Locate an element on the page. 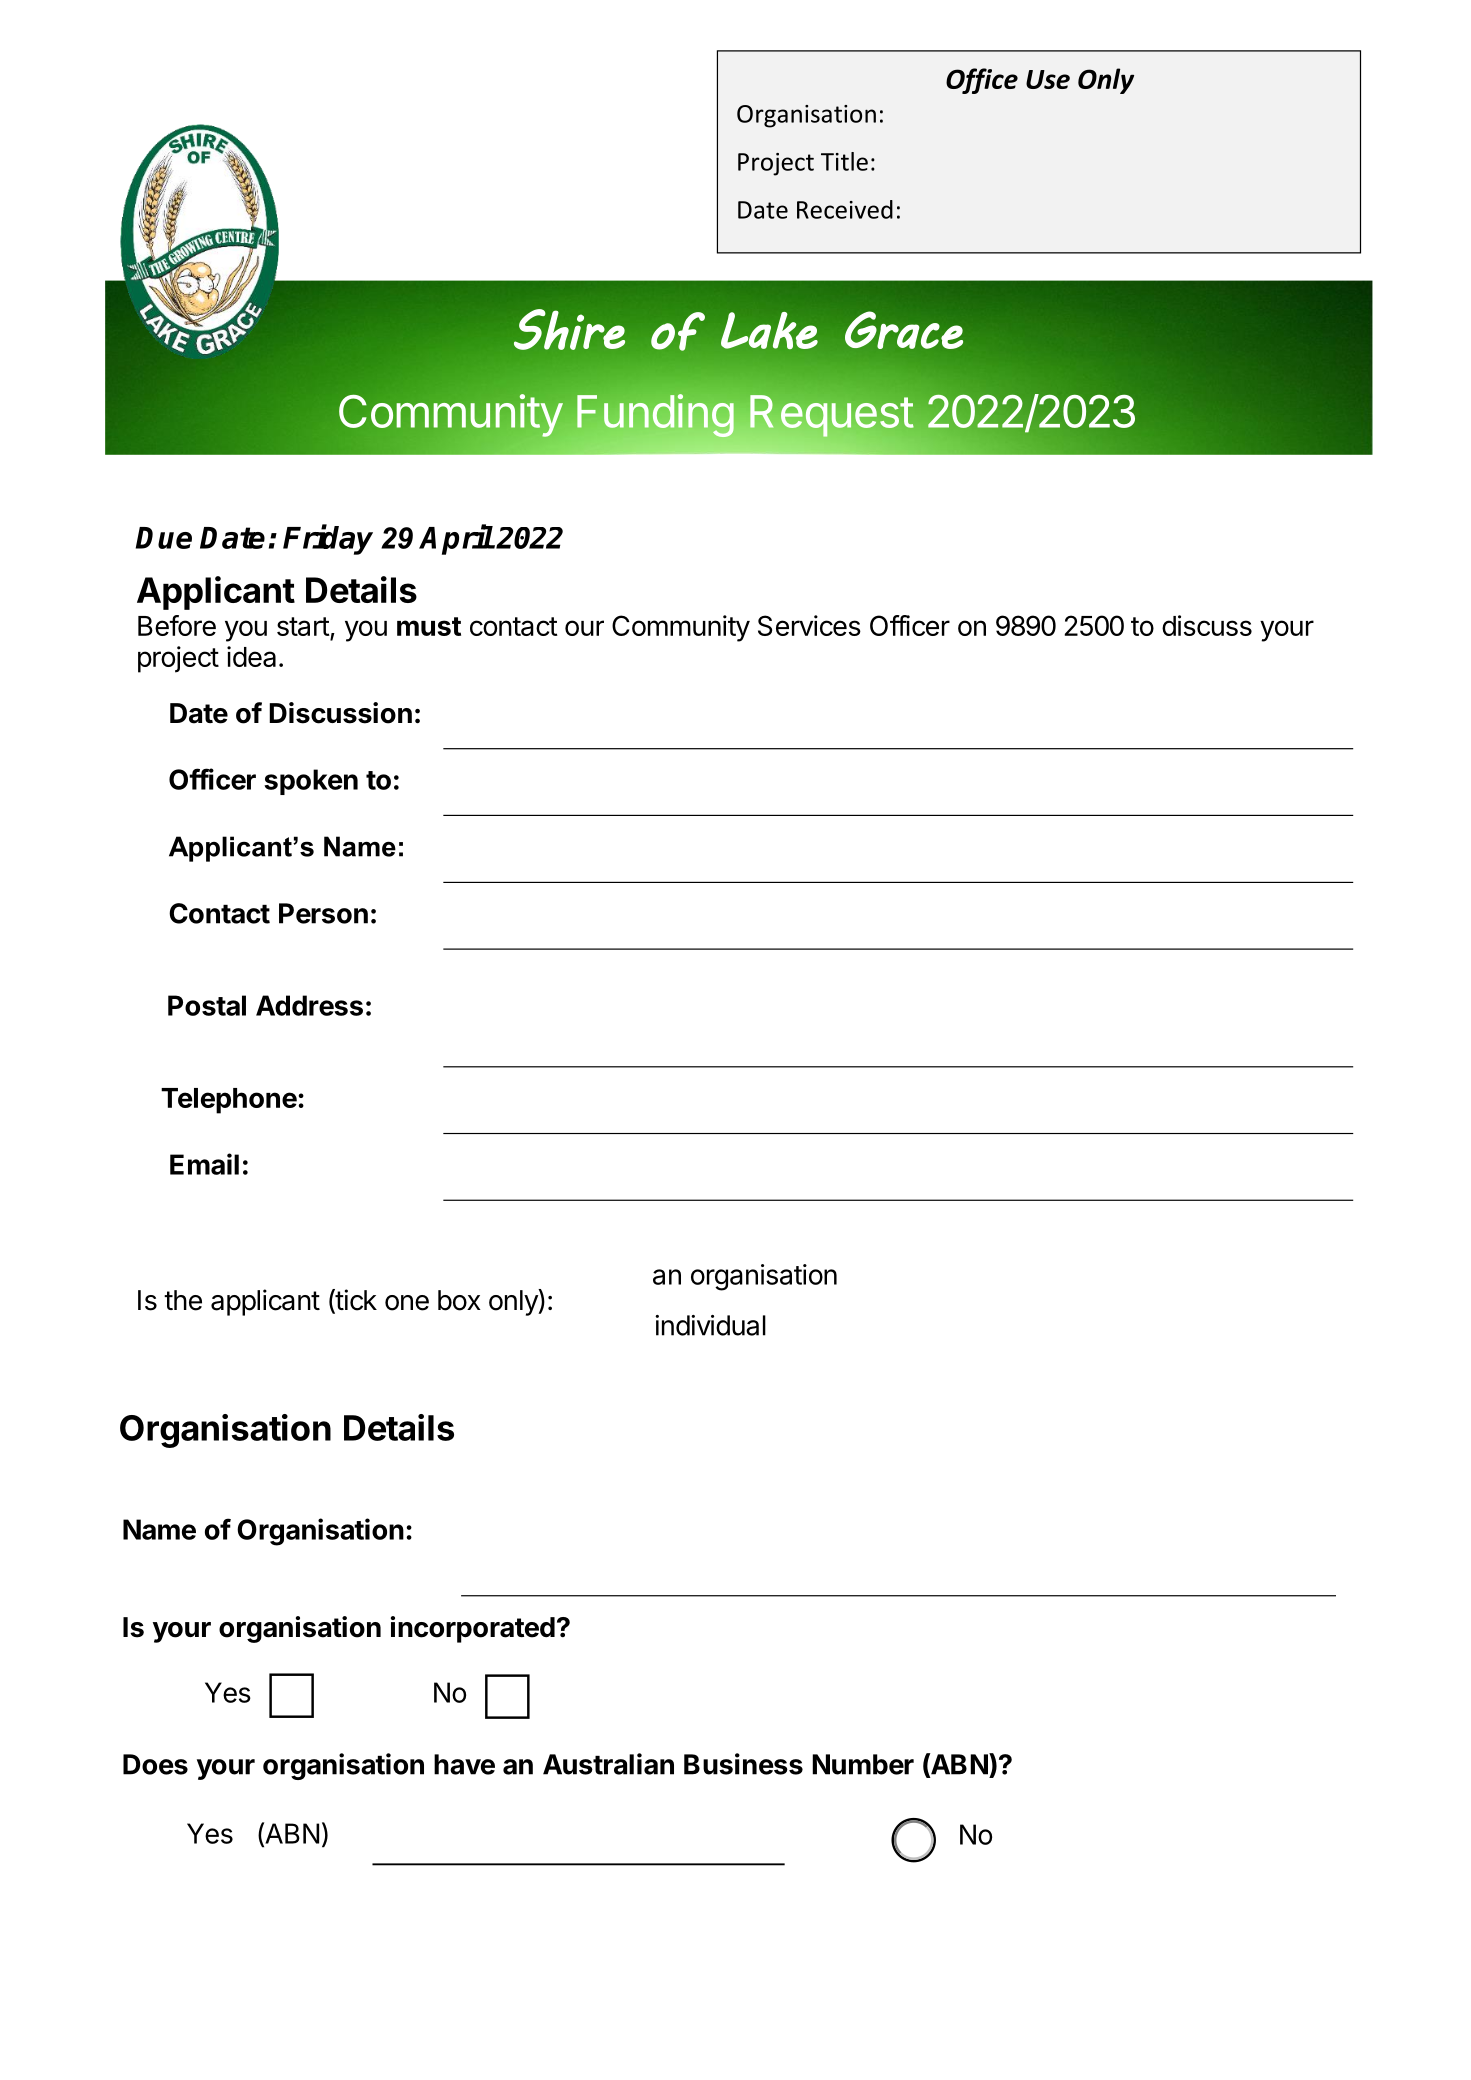  Use is located at coordinates (1048, 79).
